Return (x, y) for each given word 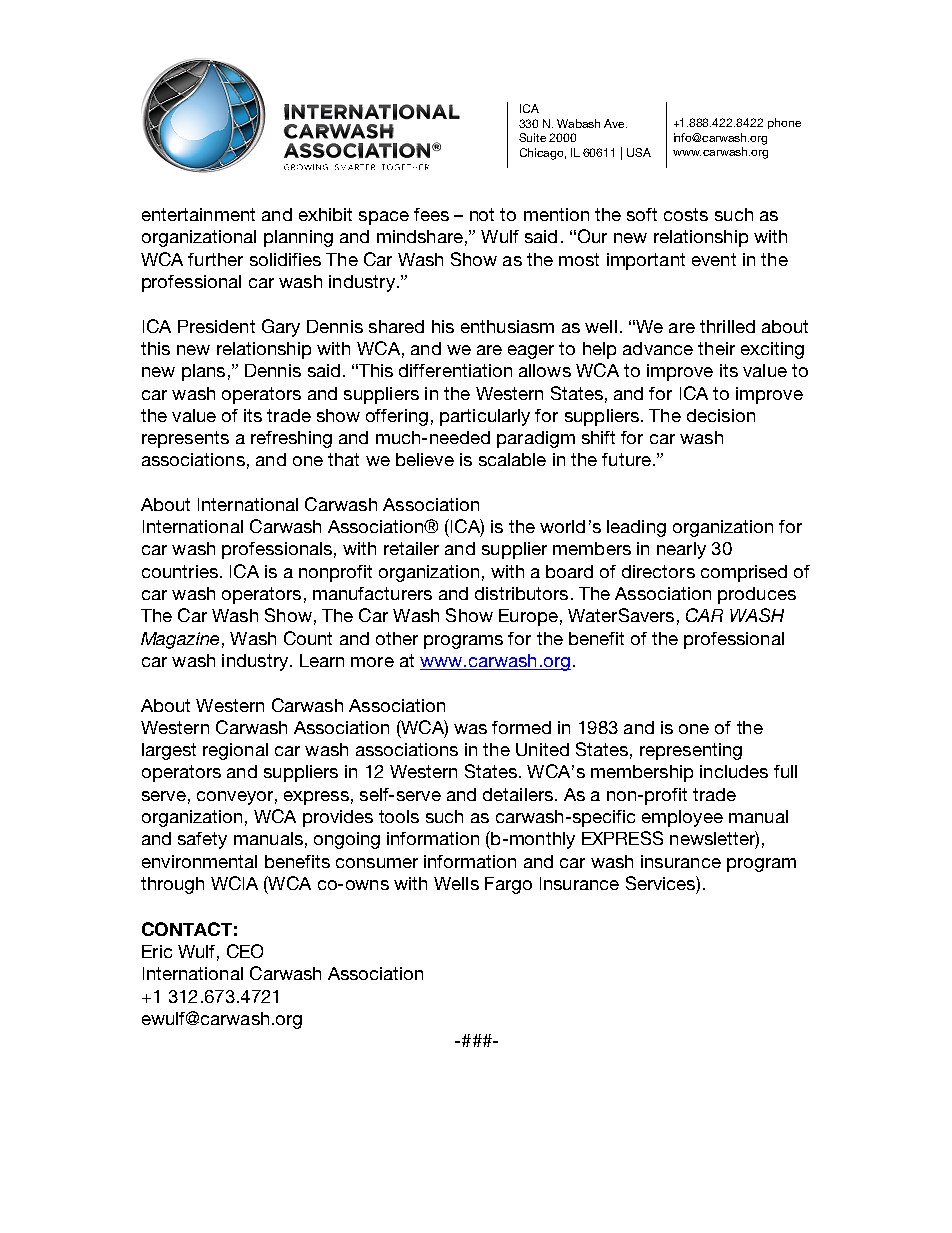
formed (521, 727)
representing (691, 751)
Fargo (508, 885)
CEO (245, 951)
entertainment (198, 214)
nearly (681, 550)
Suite (532, 137)
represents (185, 439)
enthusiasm (507, 326)
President (216, 326)
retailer (411, 548)
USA (639, 152)
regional (235, 751)
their (716, 348)
